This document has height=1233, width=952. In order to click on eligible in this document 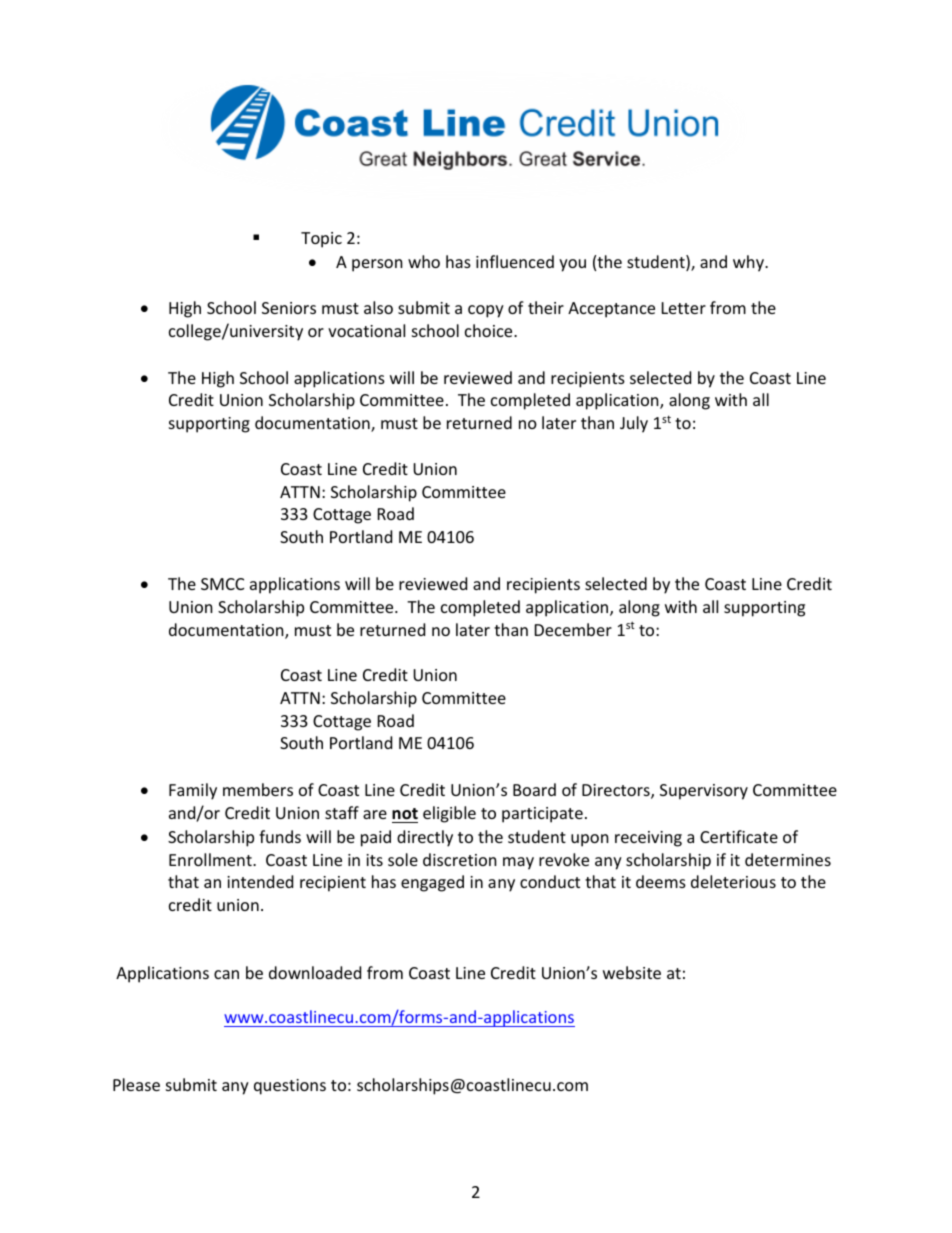, I will do `click(449, 814)`.
